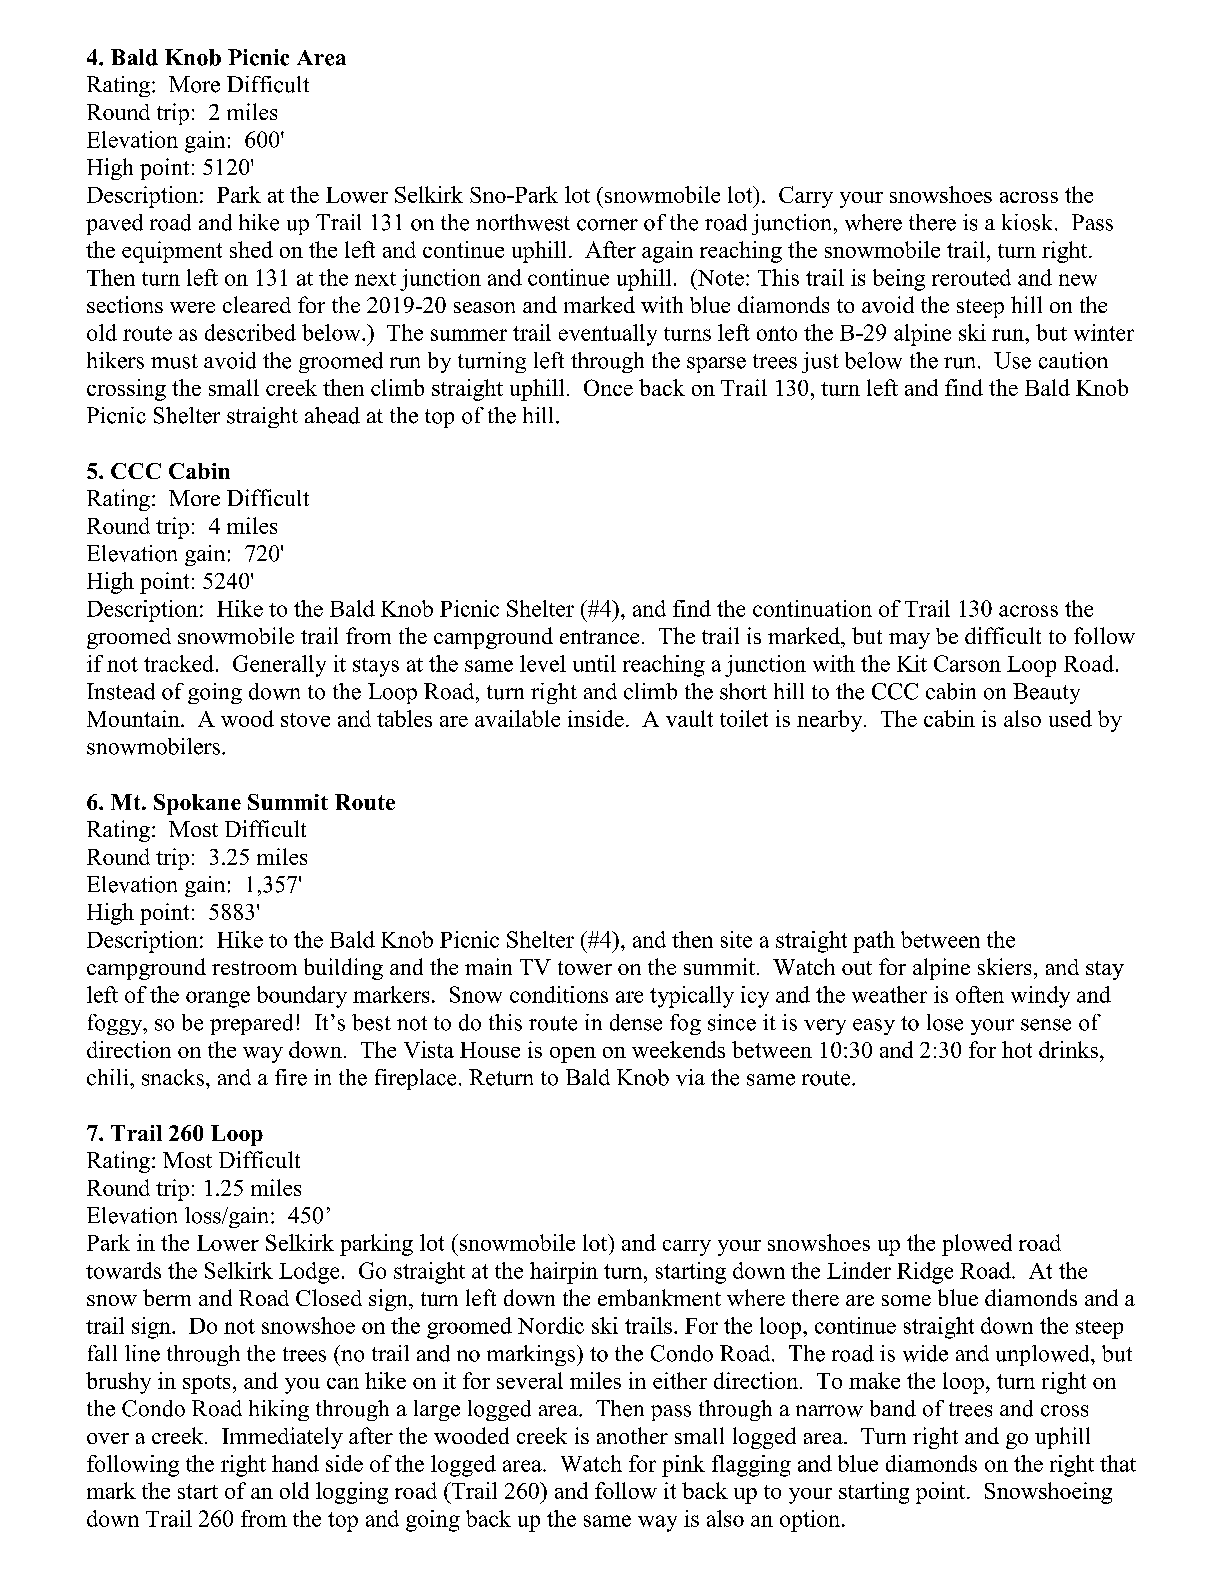 The image size is (1223, 1583). Describe the element at coordinates (564, 1273) in the image. I see `hairpin` at that location.
